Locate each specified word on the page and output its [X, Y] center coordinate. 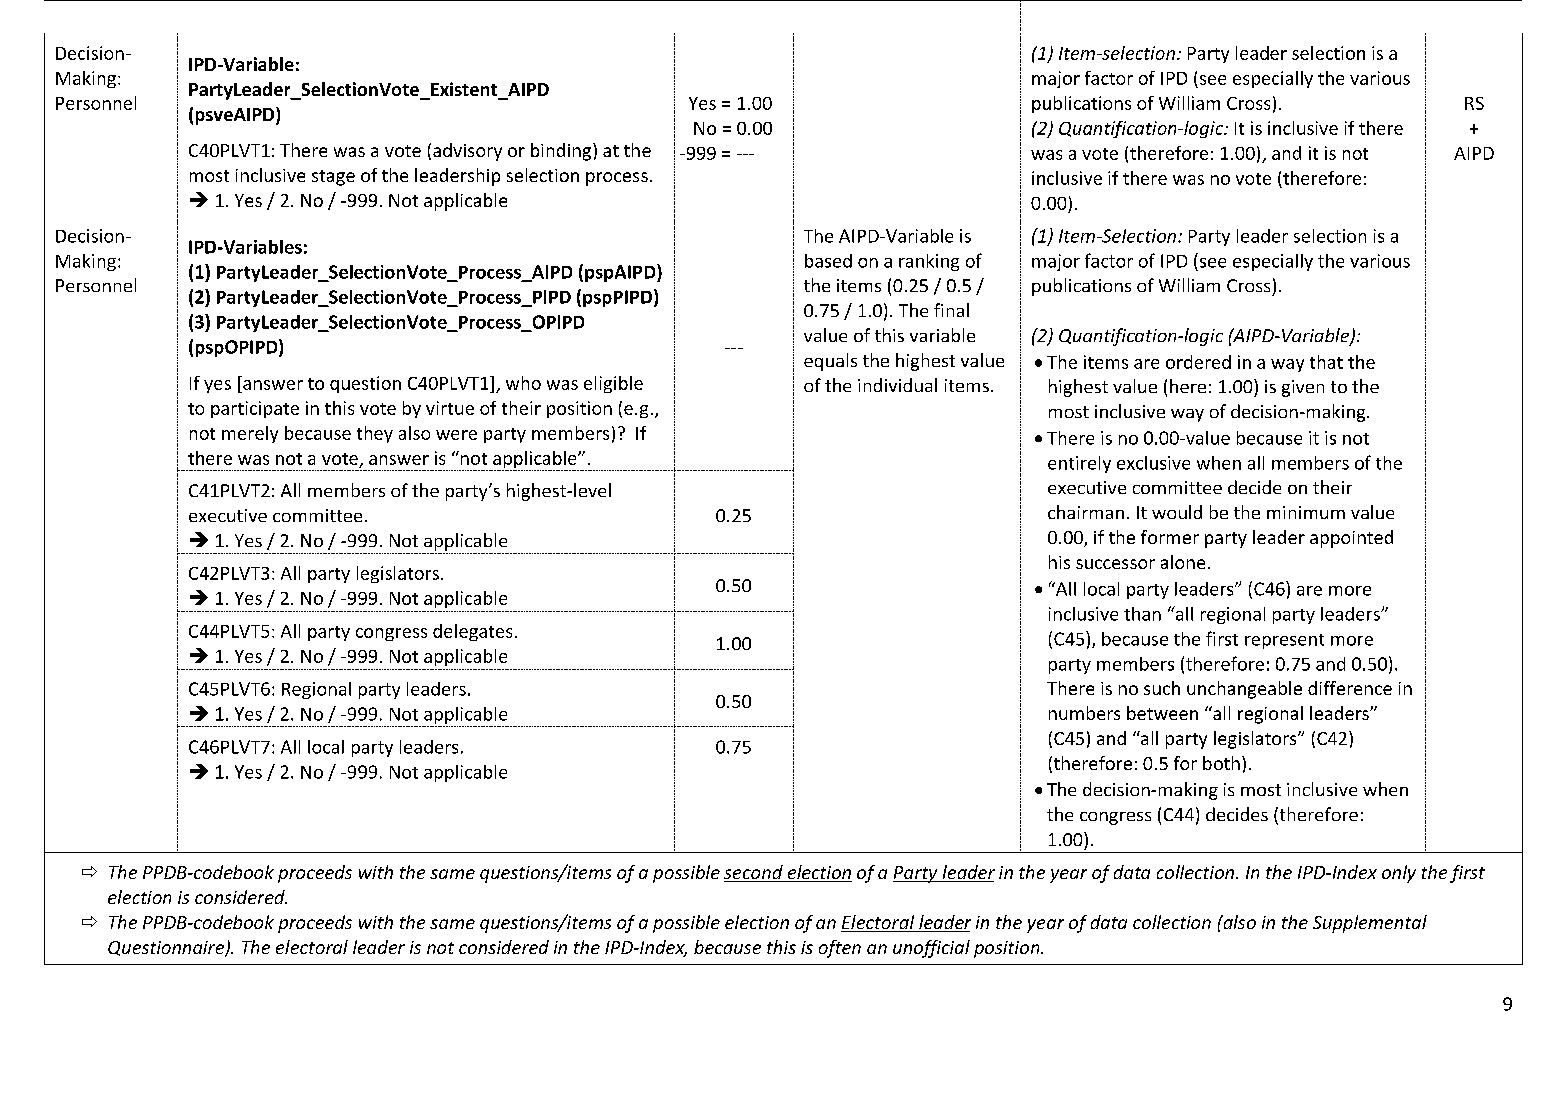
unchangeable [1244, 690]
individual [897, 385]
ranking [929, 262]
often [840, 949]
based [828, 261]
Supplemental [1370, 924]
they [375, 434]
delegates [472, 632]
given [1303, 388]
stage [333, 178]
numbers [1084, 713]
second [754, 873]
